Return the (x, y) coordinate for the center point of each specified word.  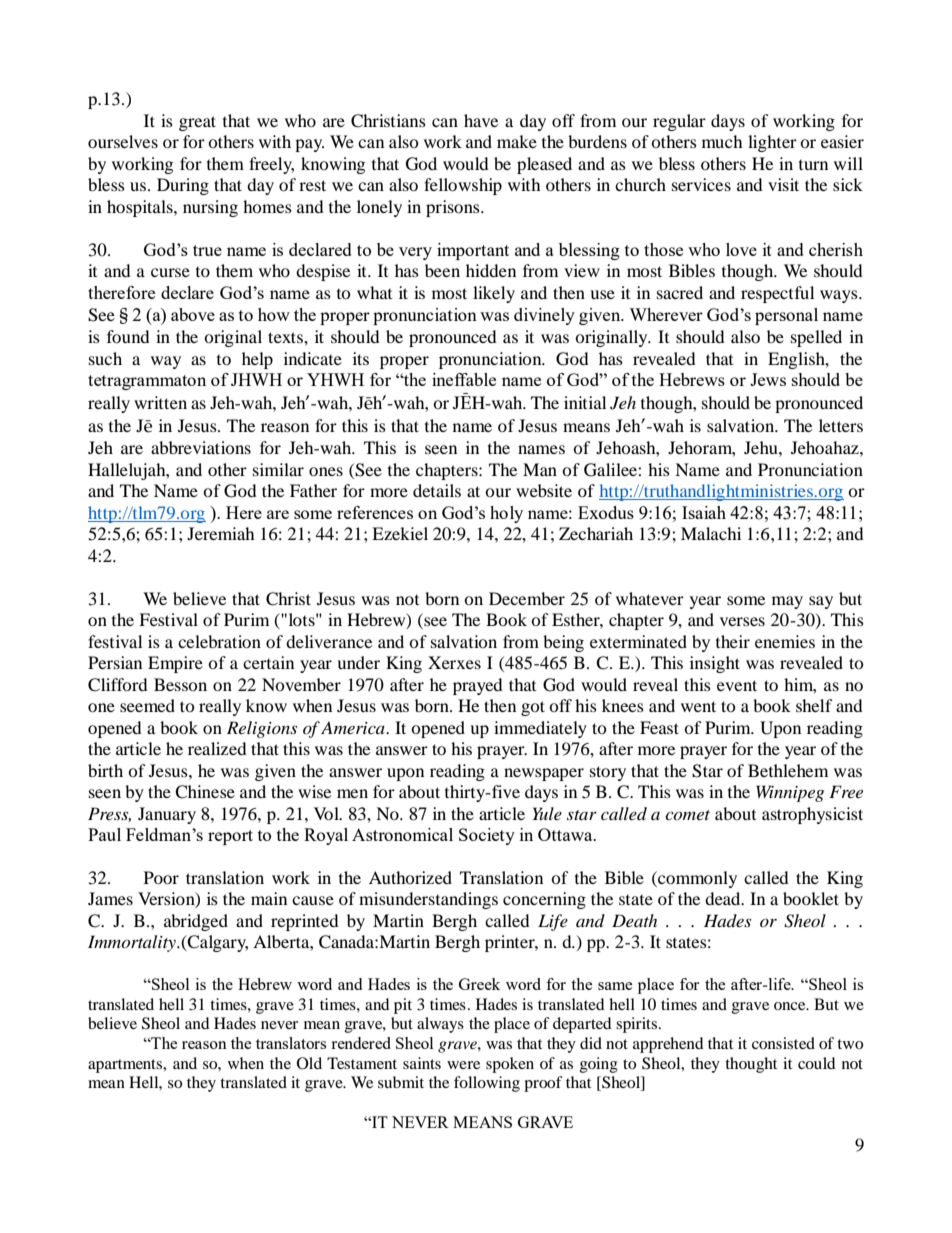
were (463, 1065)
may (787, 602)
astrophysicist (812, 815)
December (527, 598)
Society (487, 836)
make (517, 141)
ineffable (464, 379)
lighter (772, 143)
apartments (126, 1066)
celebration (219, 641)
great (197, 123)
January (167, 815)
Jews (768, 379)
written (160, 402)
